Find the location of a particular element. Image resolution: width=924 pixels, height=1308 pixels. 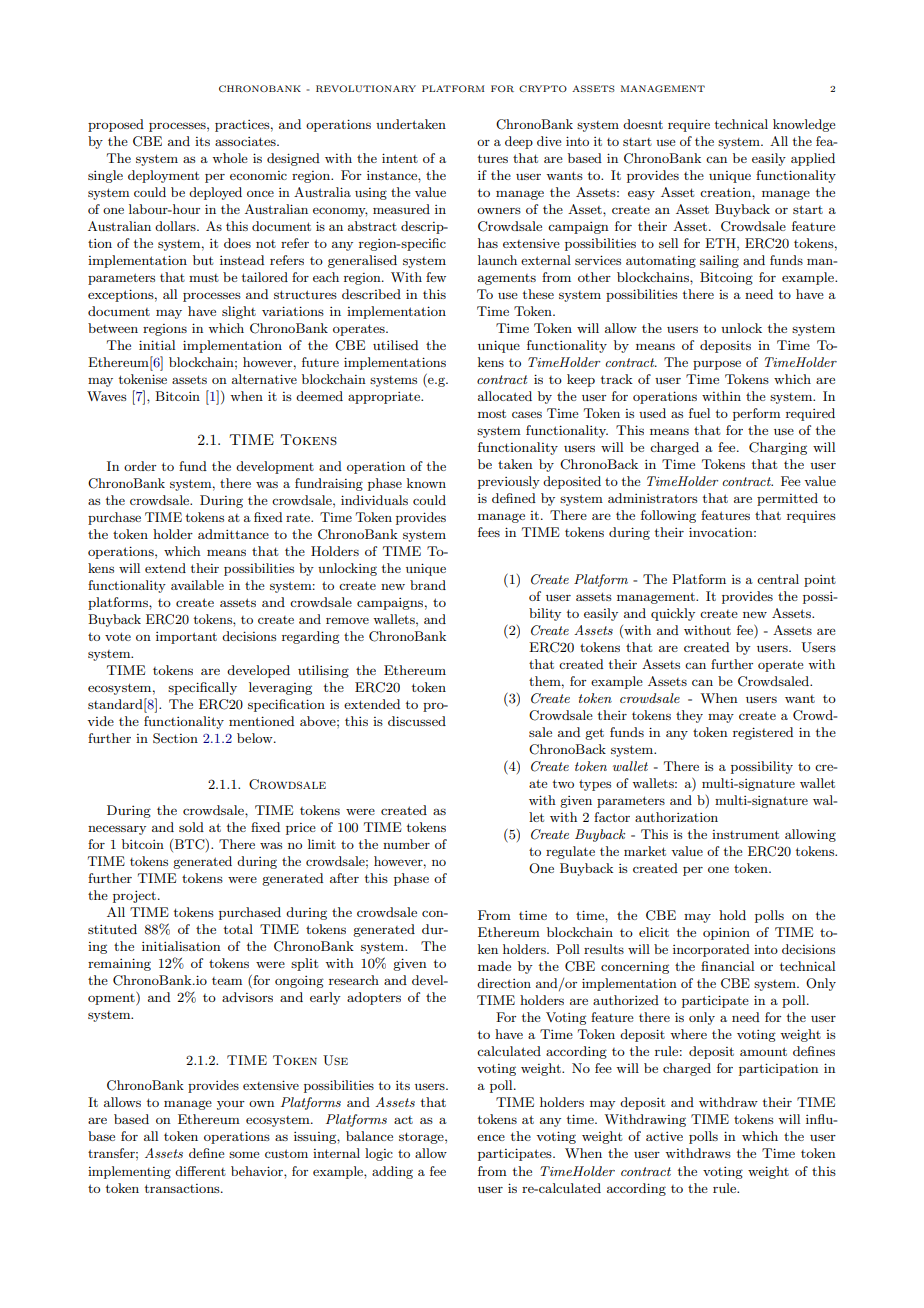

known is located at coordinates (426, 483).
